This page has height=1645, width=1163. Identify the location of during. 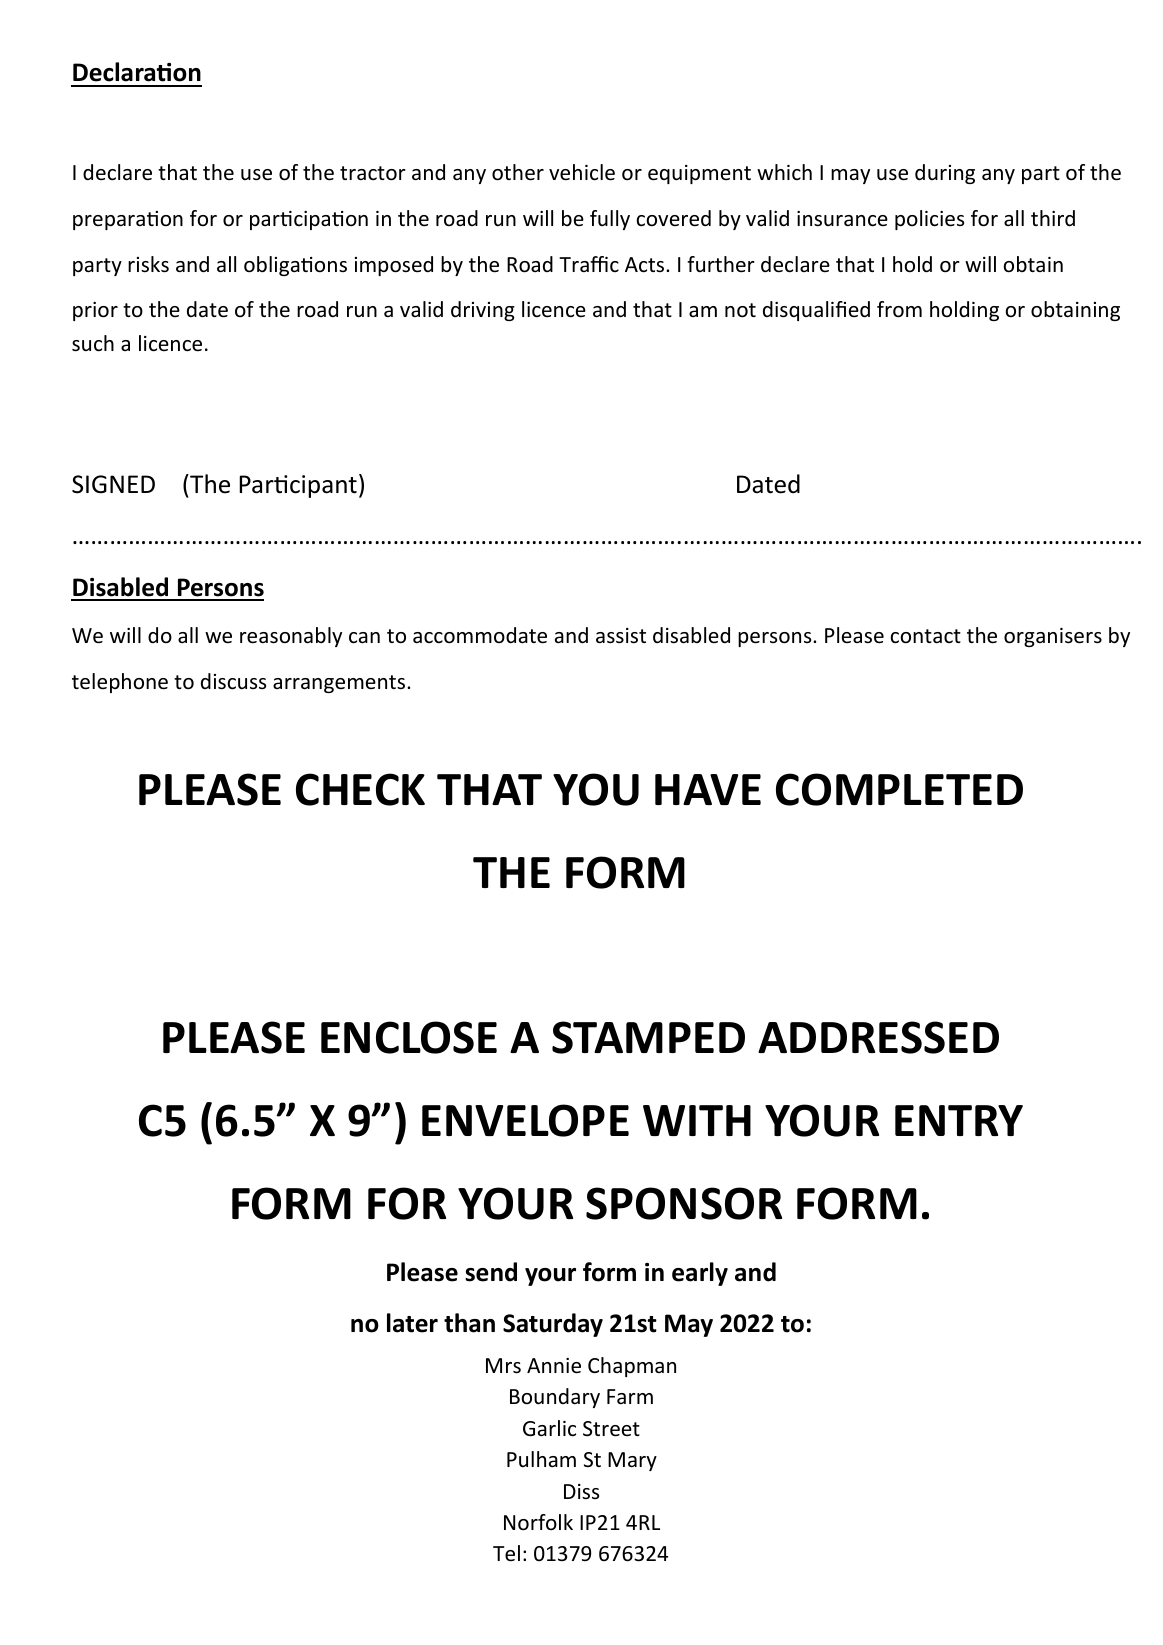
(945, 174).
